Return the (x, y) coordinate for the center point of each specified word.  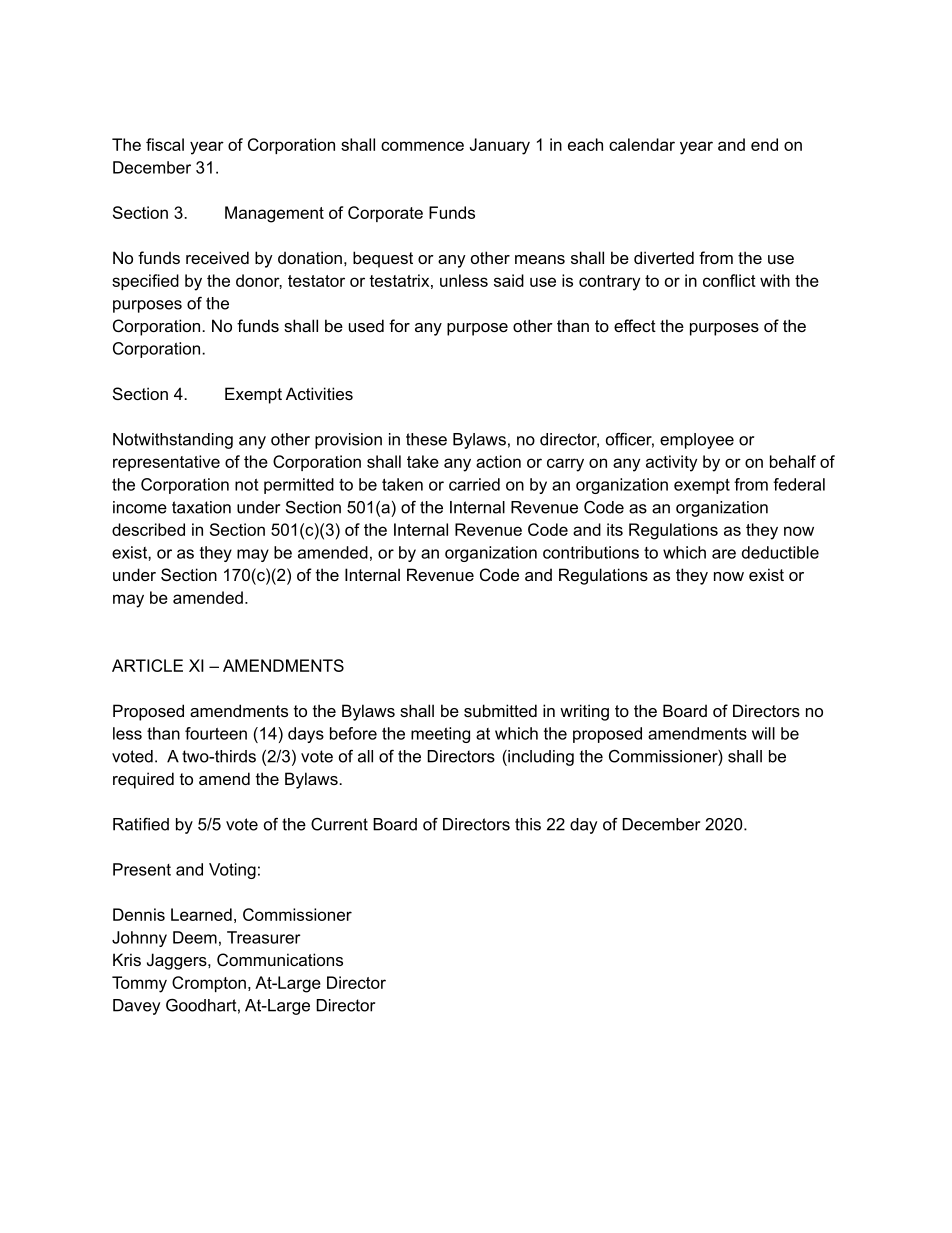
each (585, 144)
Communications (280, 959)
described (148, 529)
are (724, 554)
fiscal (165, 144)
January (500, 146)
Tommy (139, 984)
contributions (591, 552)
